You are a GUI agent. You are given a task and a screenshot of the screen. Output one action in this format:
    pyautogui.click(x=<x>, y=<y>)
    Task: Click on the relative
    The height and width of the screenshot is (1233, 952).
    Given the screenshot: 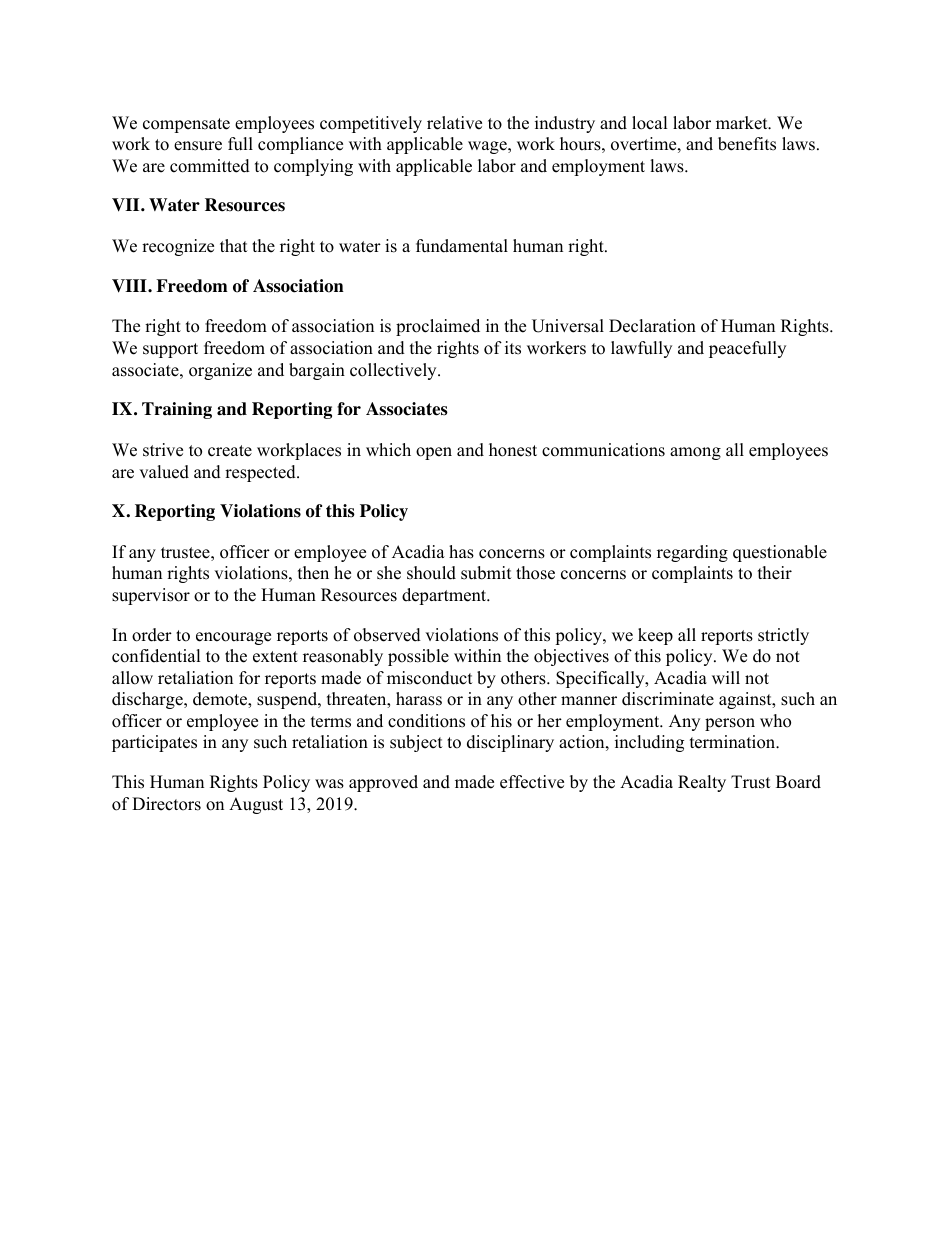 What is the action you would take?
    pyautogui.click(x=454, y=123)
